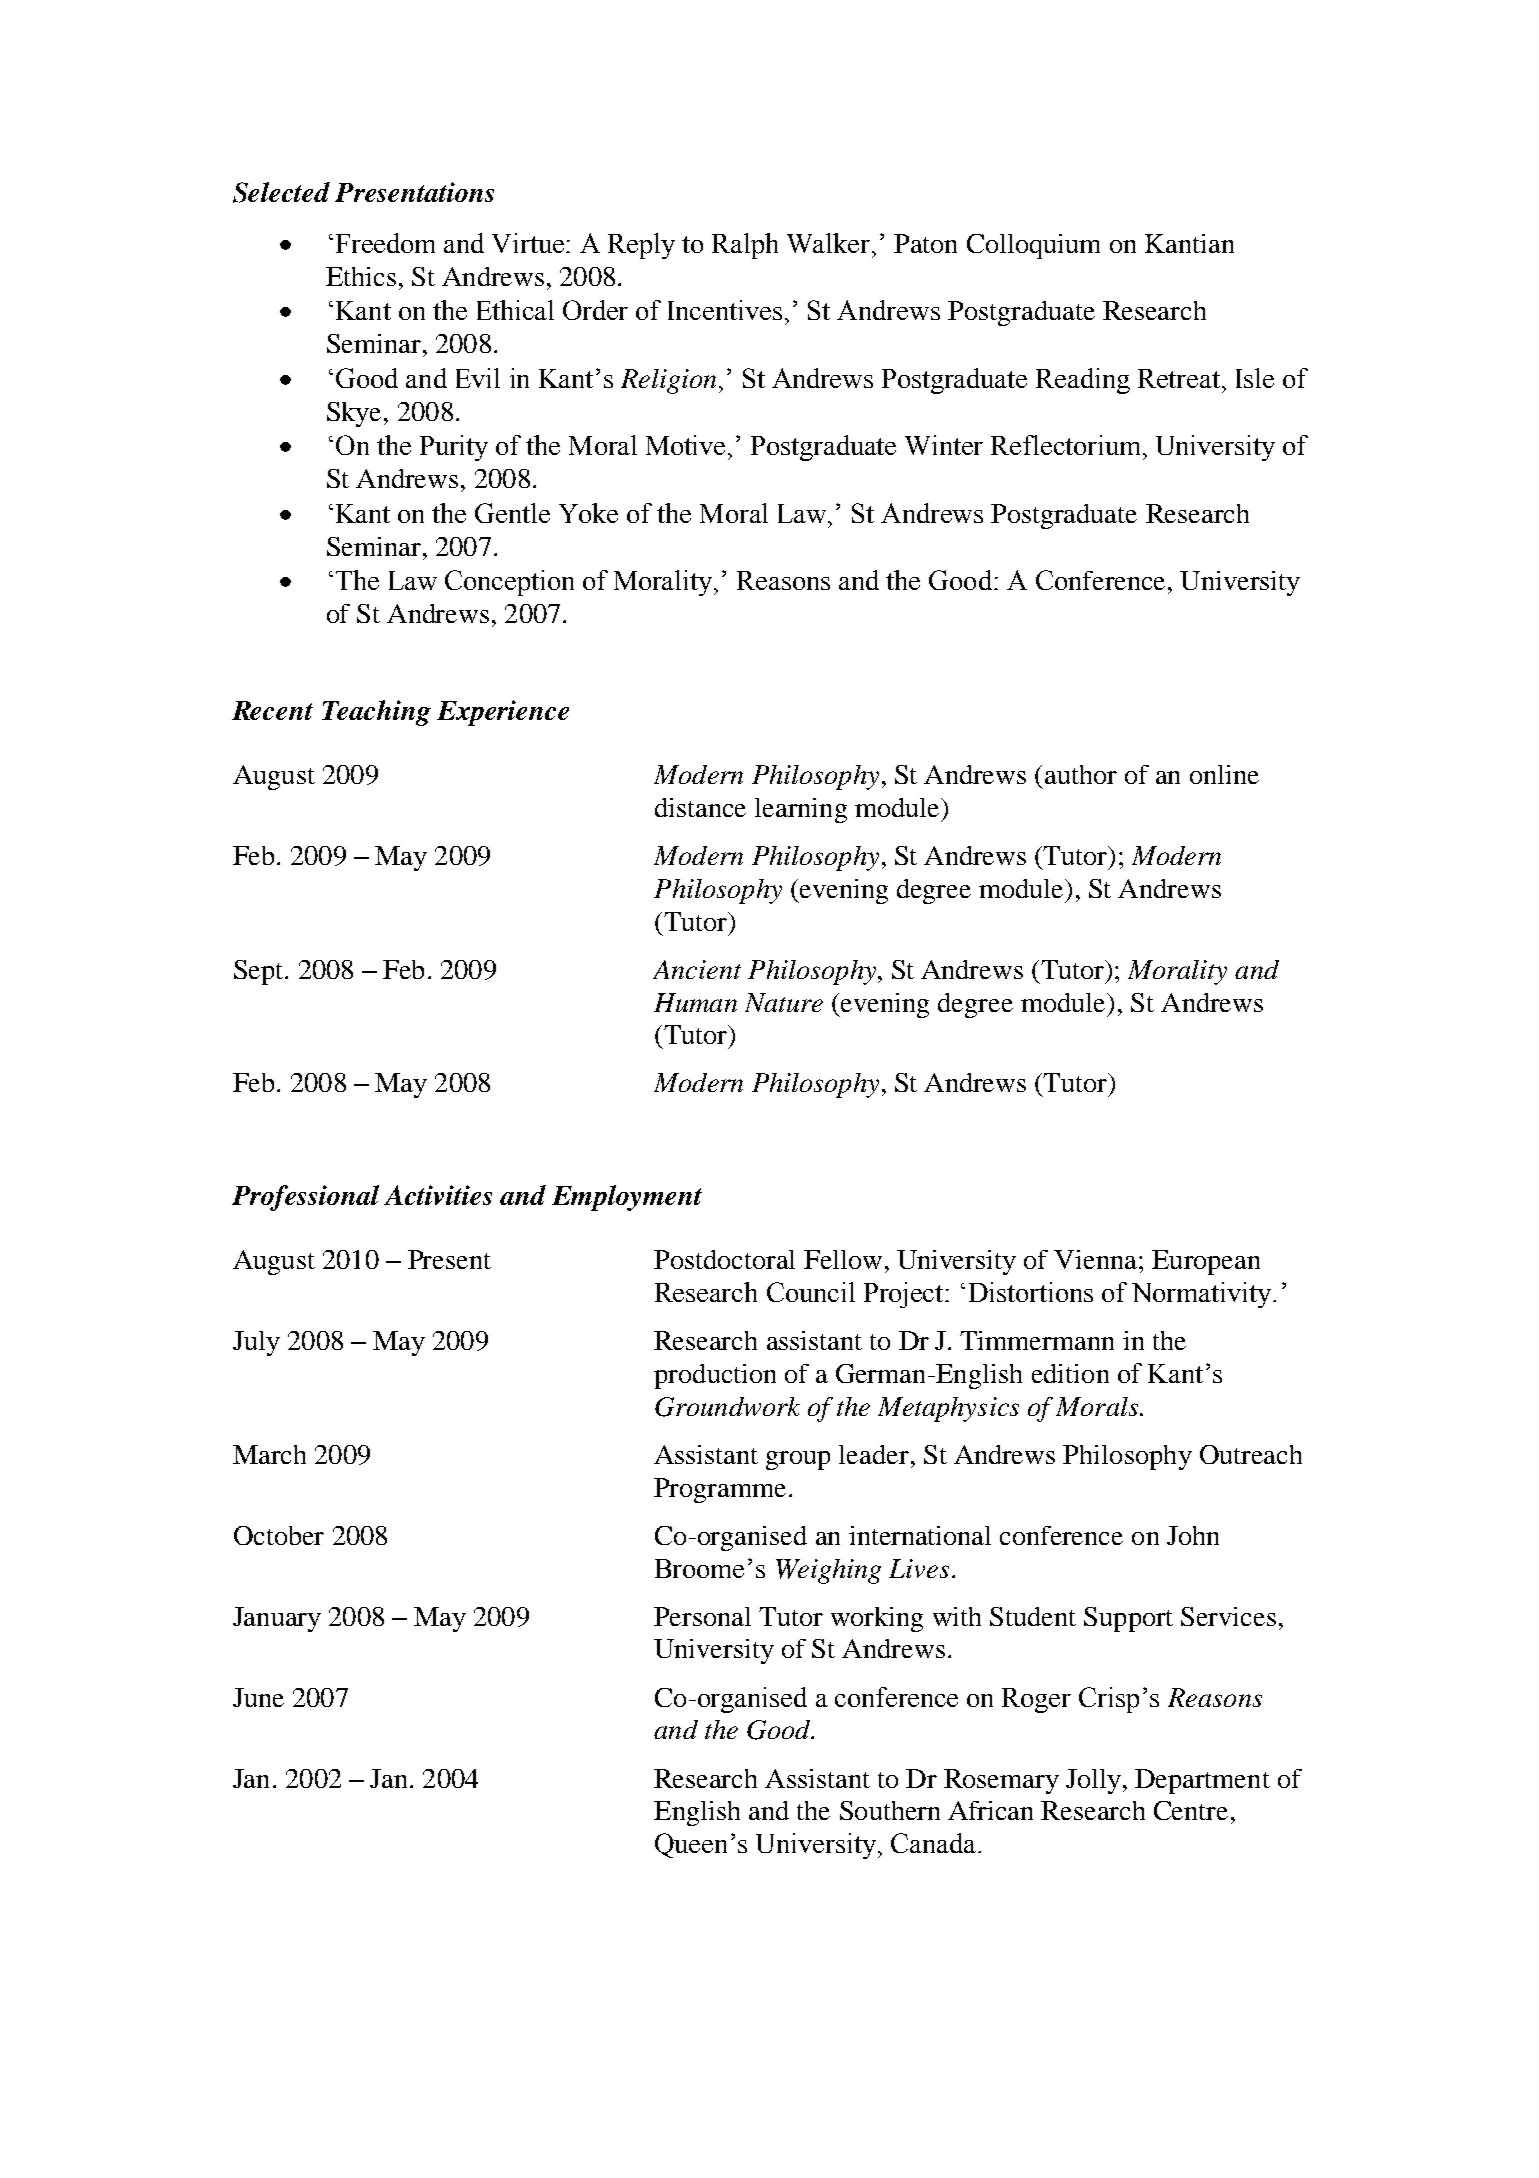 The image size is (1539, 2178). I want to click on Ralph, so click(745, 246).
